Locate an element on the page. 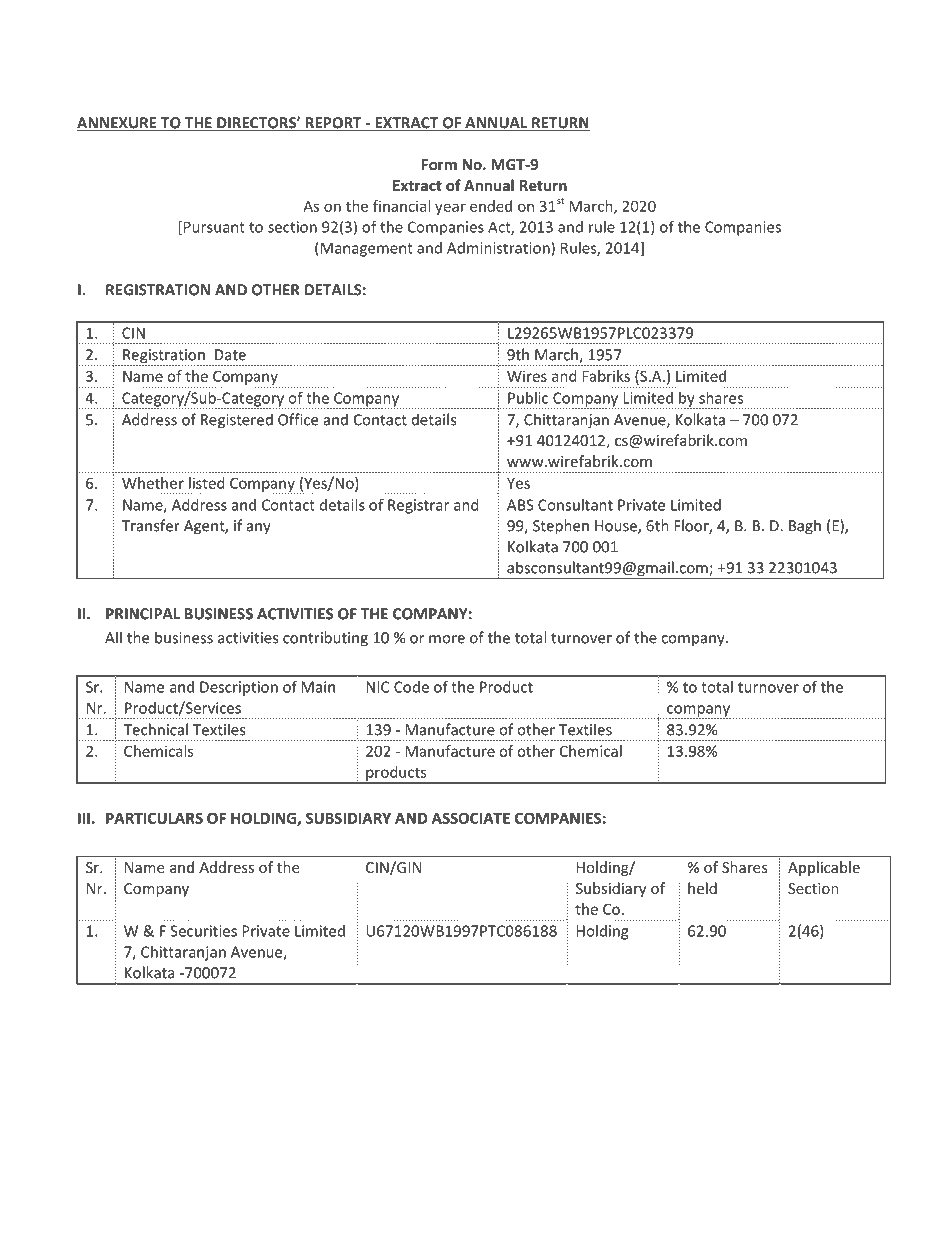  Pursuant is located at coordinates (214, 227).
